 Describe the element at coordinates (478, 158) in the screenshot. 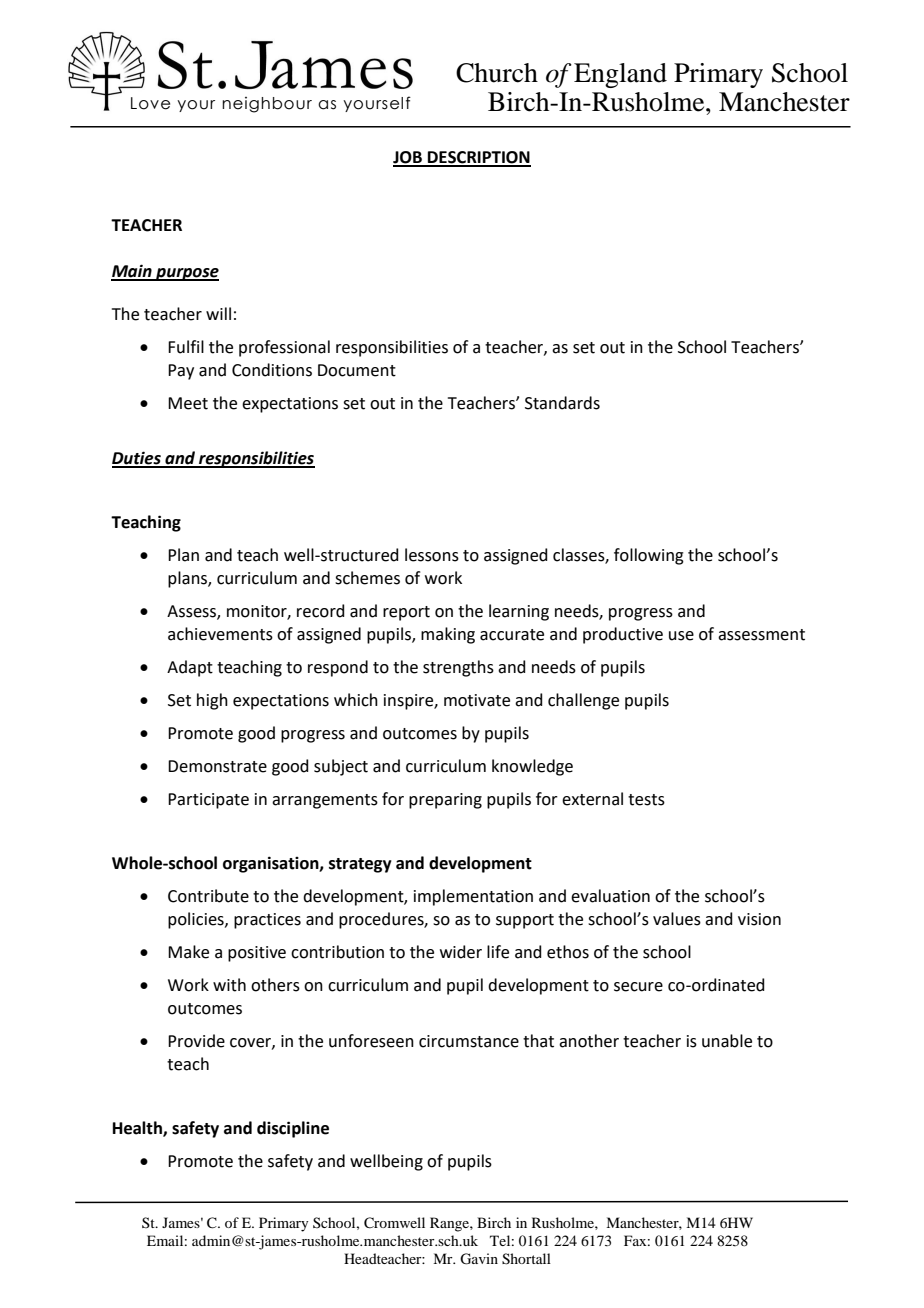

I see `DESCRIPTION` at that location.
